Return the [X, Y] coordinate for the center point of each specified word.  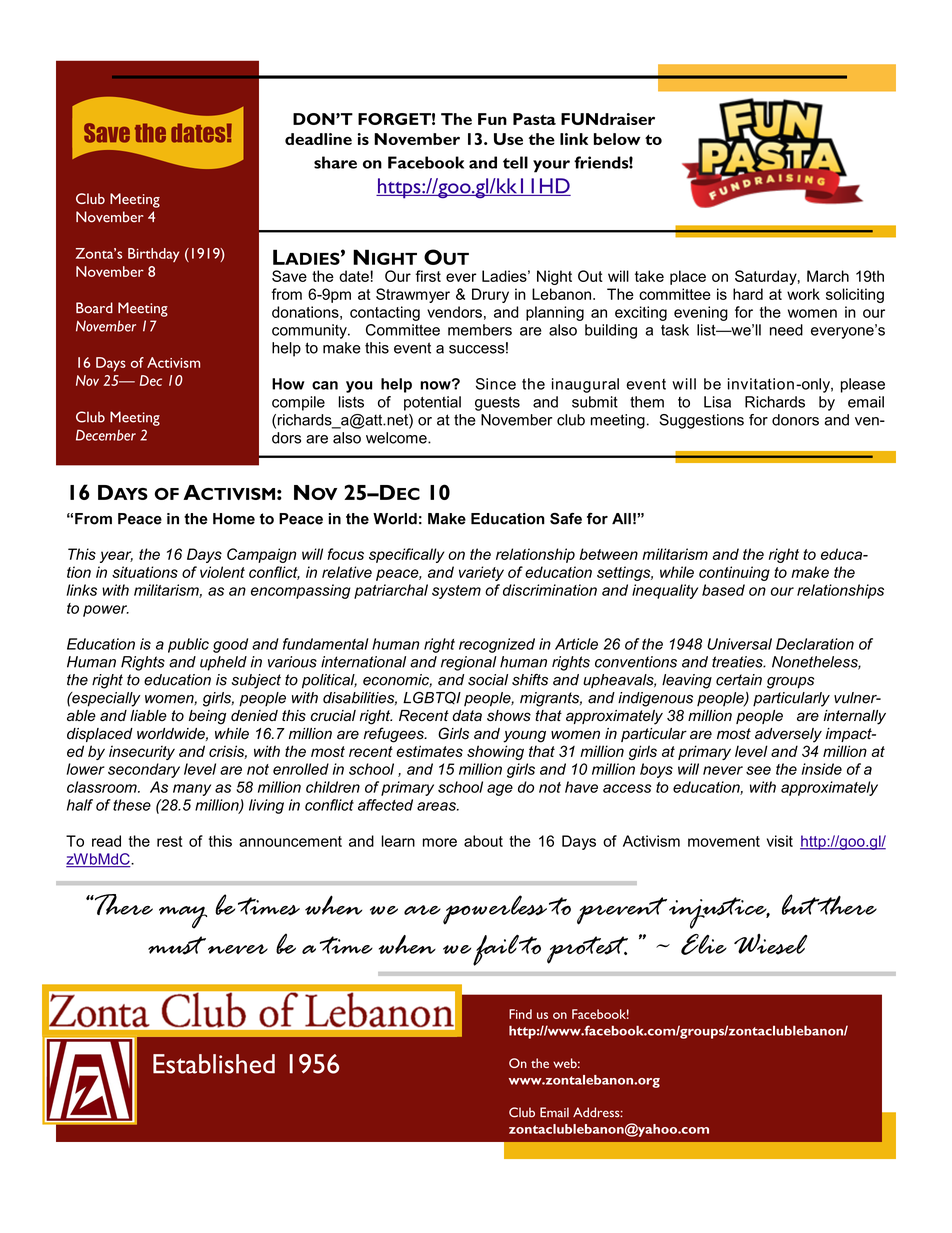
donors [795, 420]
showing [495, 752]
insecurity [142, 752]
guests [497, 404]
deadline [318, 139]
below [617, 139]
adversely [788, 735]
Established [214, 1064]
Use [508, 139]
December [106, 435]
